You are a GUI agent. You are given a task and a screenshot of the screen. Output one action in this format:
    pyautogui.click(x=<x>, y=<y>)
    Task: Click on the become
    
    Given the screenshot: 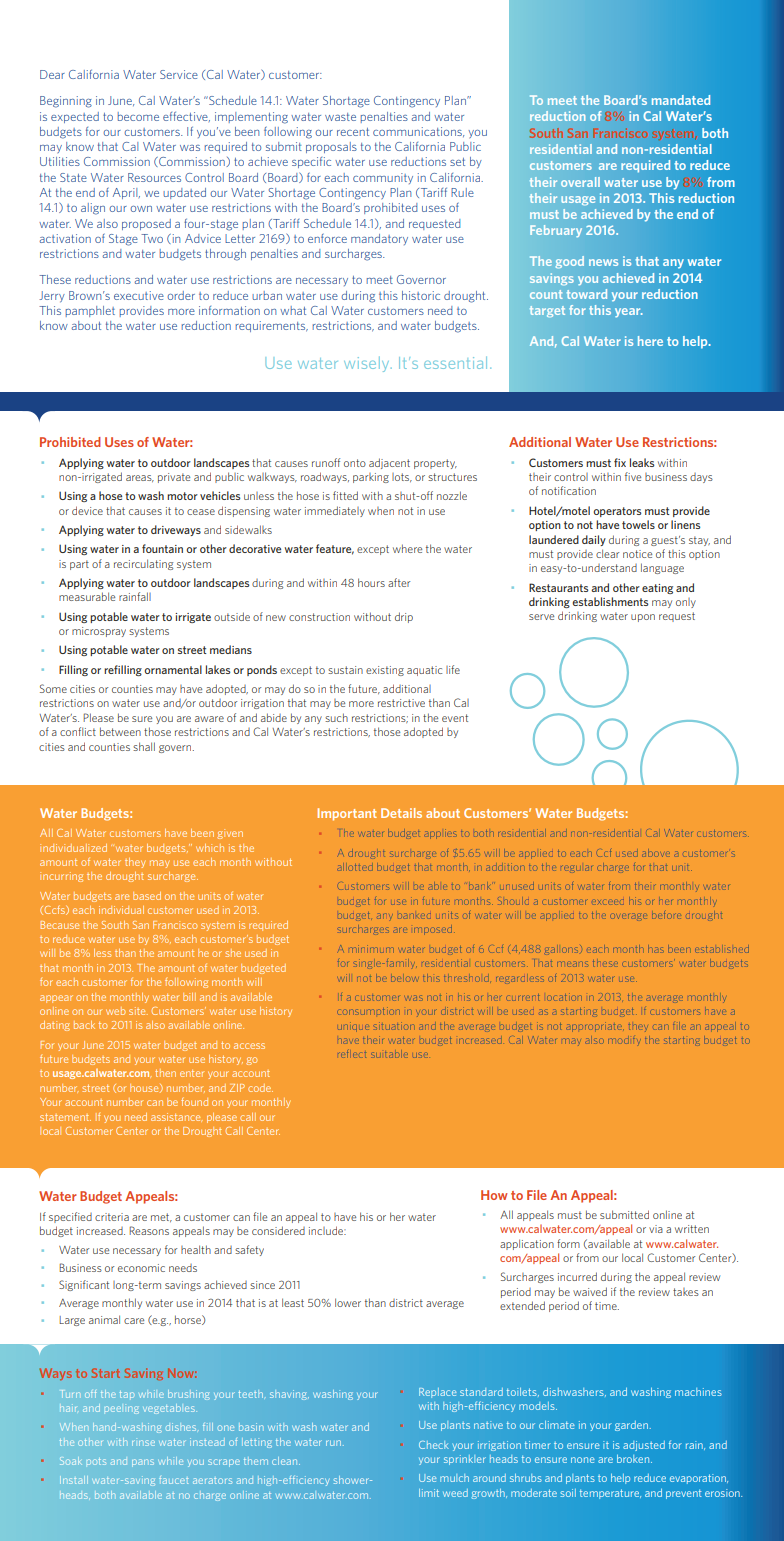 What is the action you would take?
    pyautogui.click(x=138, y=116)
